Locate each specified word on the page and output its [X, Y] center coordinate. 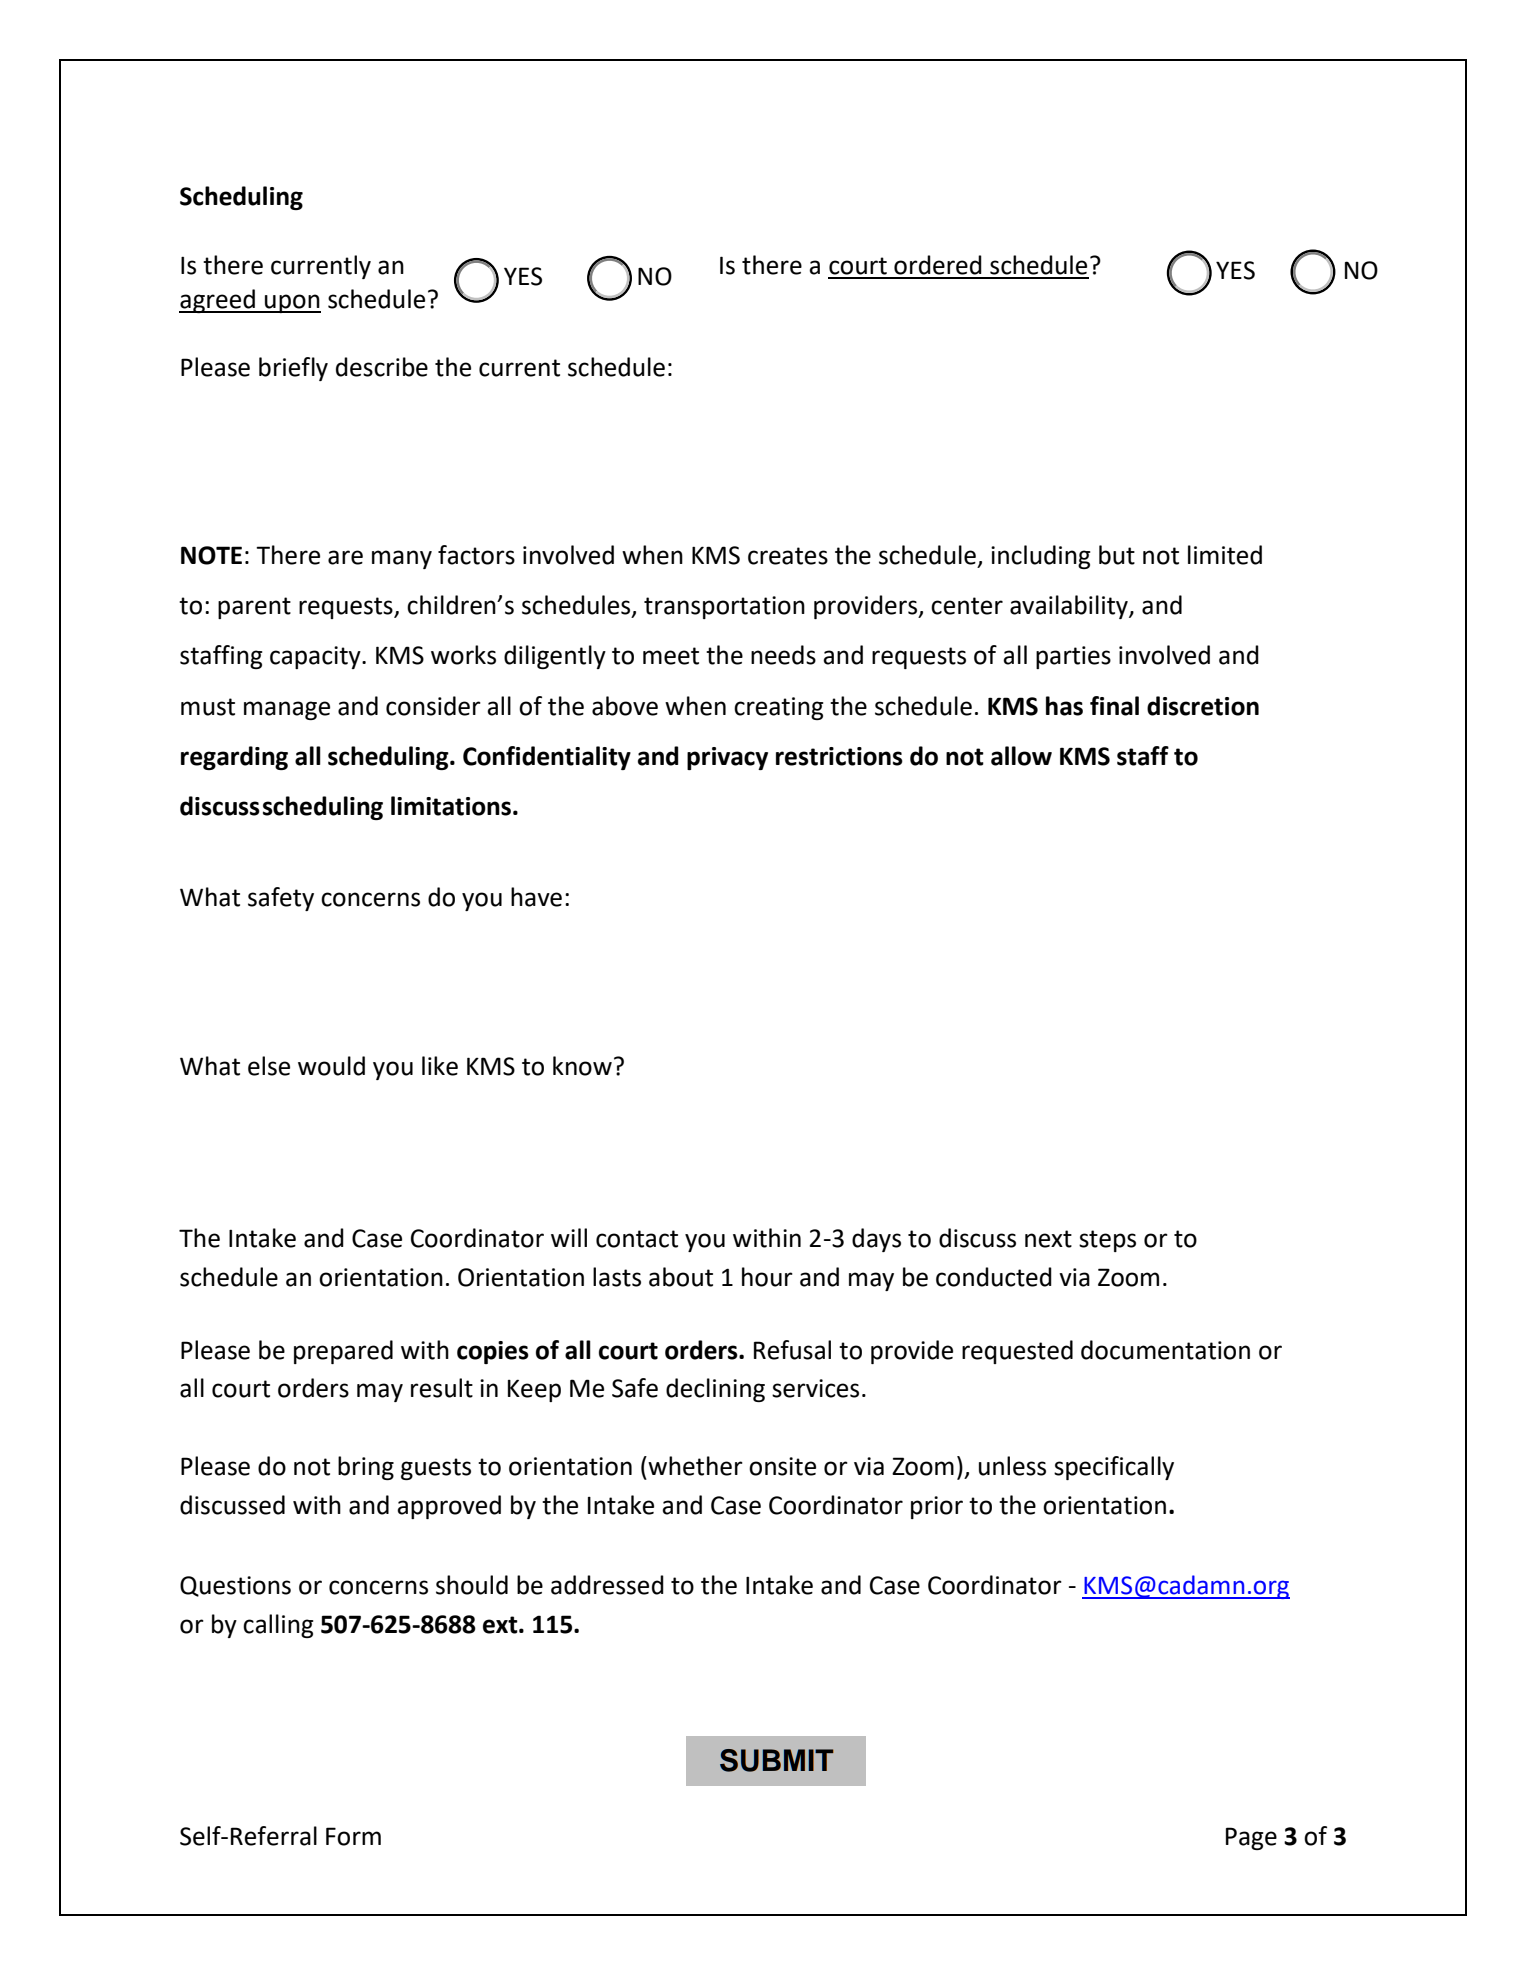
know [582, 1066]
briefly [293, 369]
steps [1107, 1241]
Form [353, 1836]
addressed [607, 1585]
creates [788, 556]
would [331, 1066]
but [1117, 555]
